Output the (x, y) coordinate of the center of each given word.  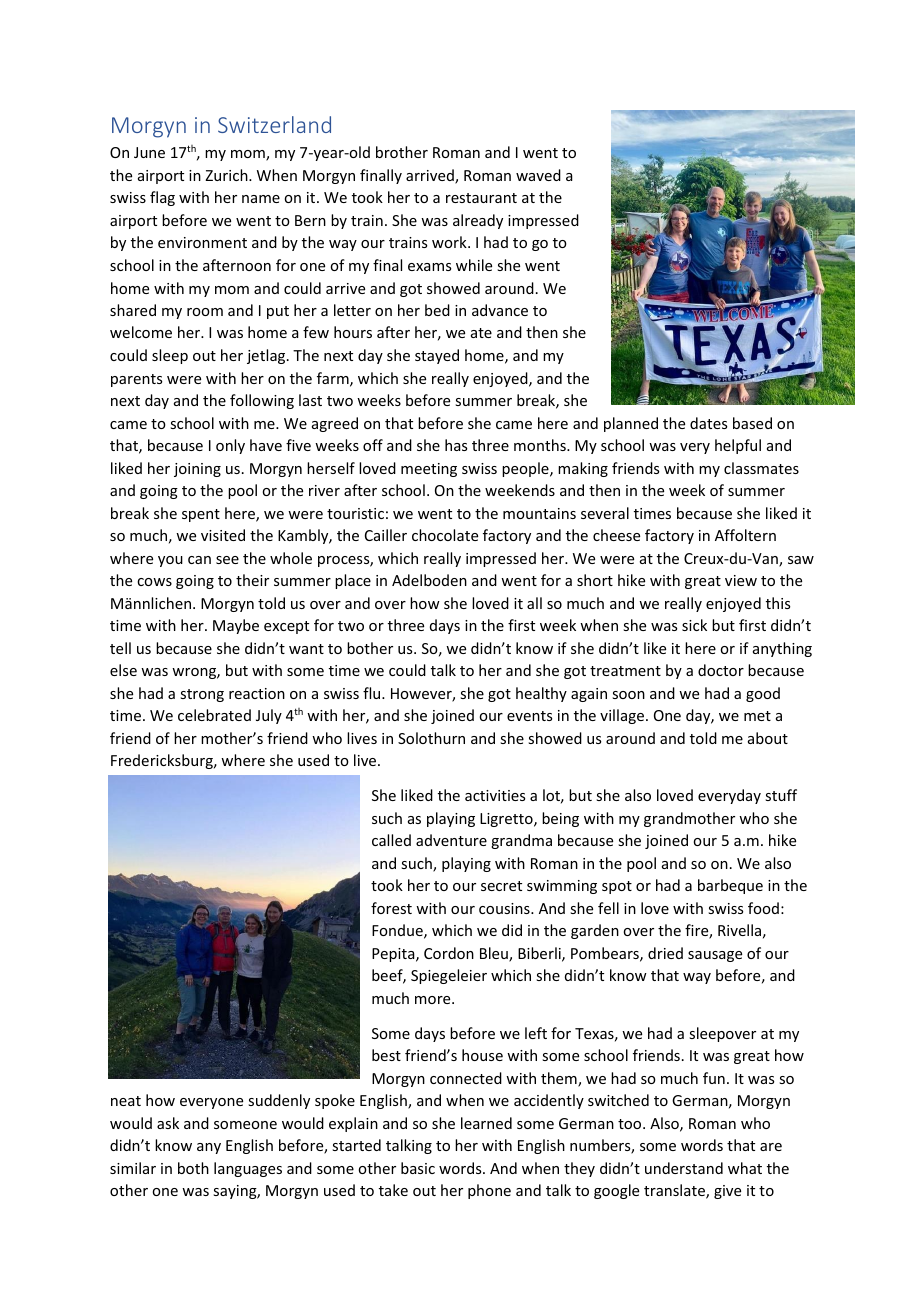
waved (538, 175)
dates (708, 423)
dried (665, 953)
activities (495, 795)
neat (126, 1101)
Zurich (227, 175)
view (741, 580)
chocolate (445, 535)
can (199, 560)
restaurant (481, 198)
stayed (437, 356)
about (768, 738)
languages (248, 1169)
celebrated (214, 715)
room (205, 312)
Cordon (449, 953)
